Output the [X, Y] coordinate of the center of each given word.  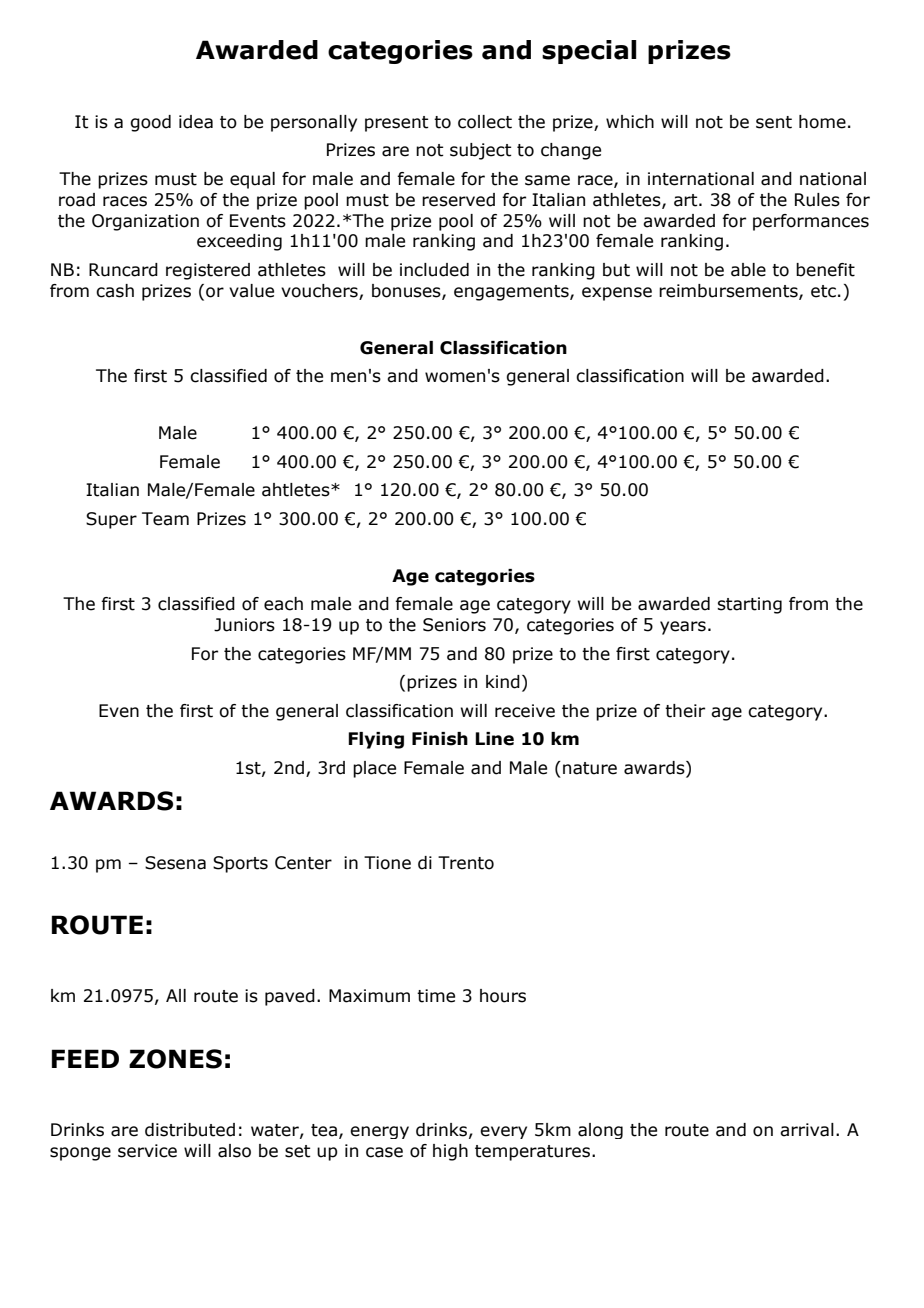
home [822, 122]
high [450, 1152]
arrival [807, 1130]
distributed [190, 1130]
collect [485, 122]
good [150, 123]
